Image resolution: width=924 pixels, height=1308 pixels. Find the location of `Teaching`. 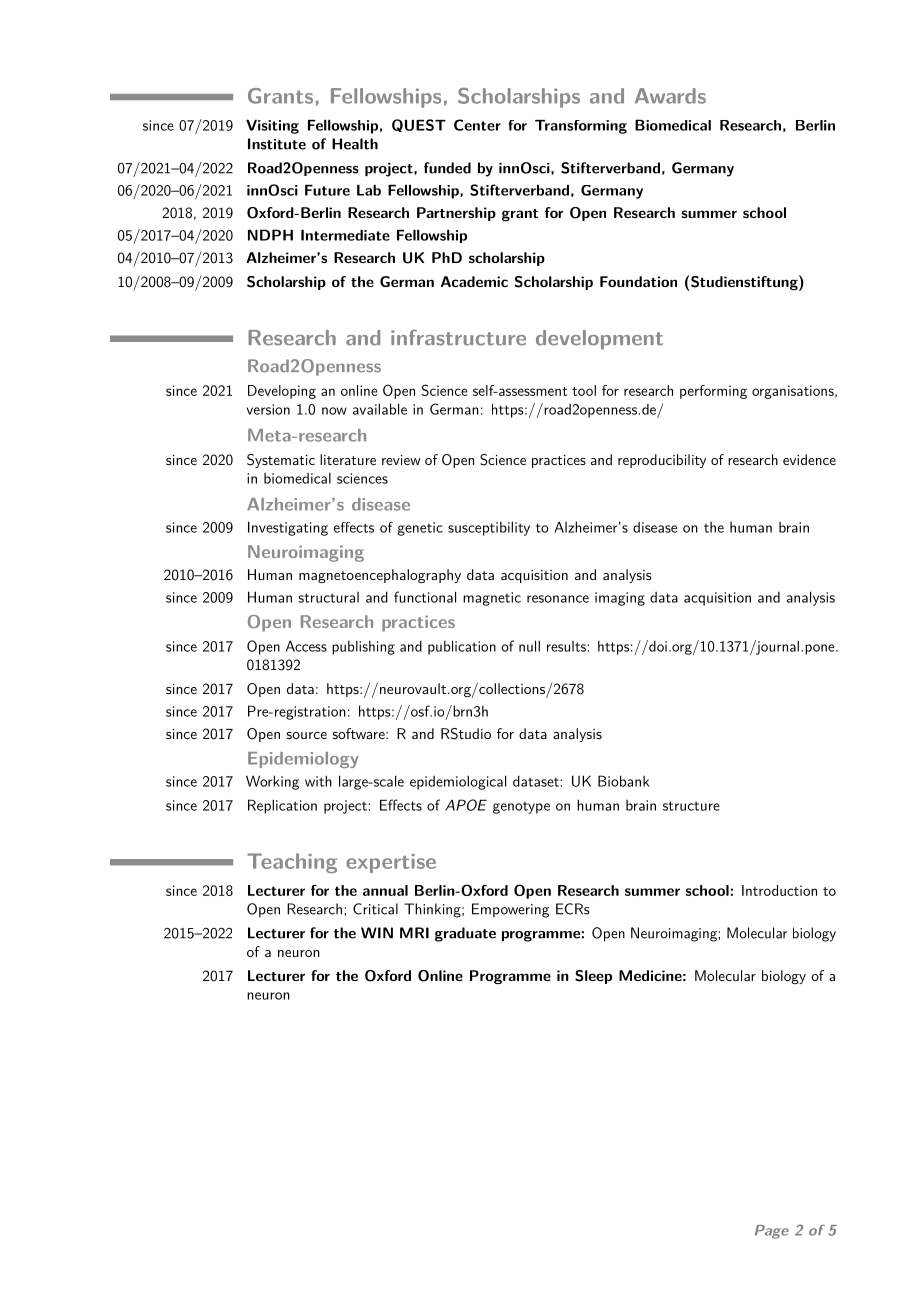

Teaching is located at coordinates (292, 863).
